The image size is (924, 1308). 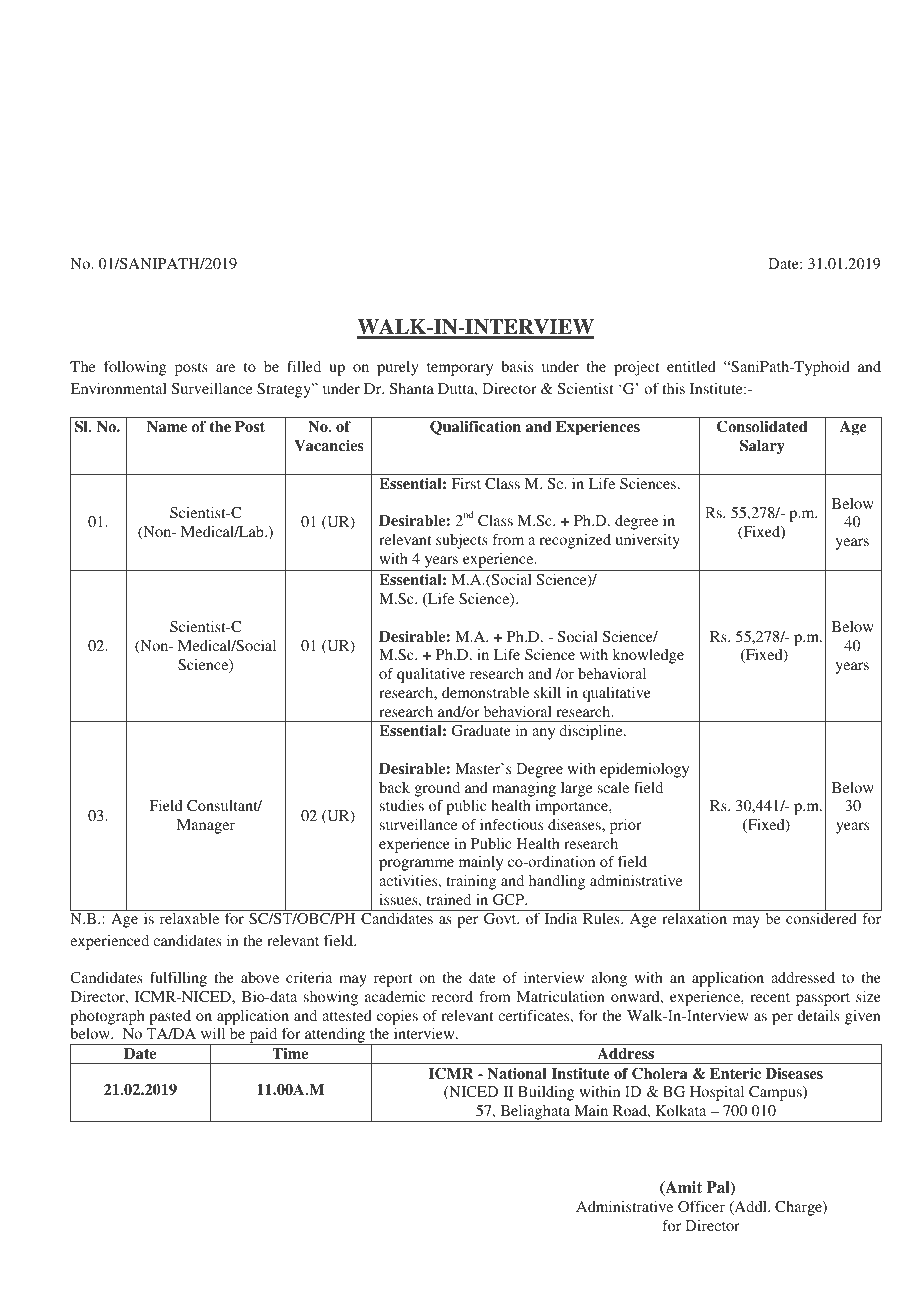 What do you see at coordinates (648, 656) in the screenshot?
I see `knowledge` at bounding box center [648, 656].
